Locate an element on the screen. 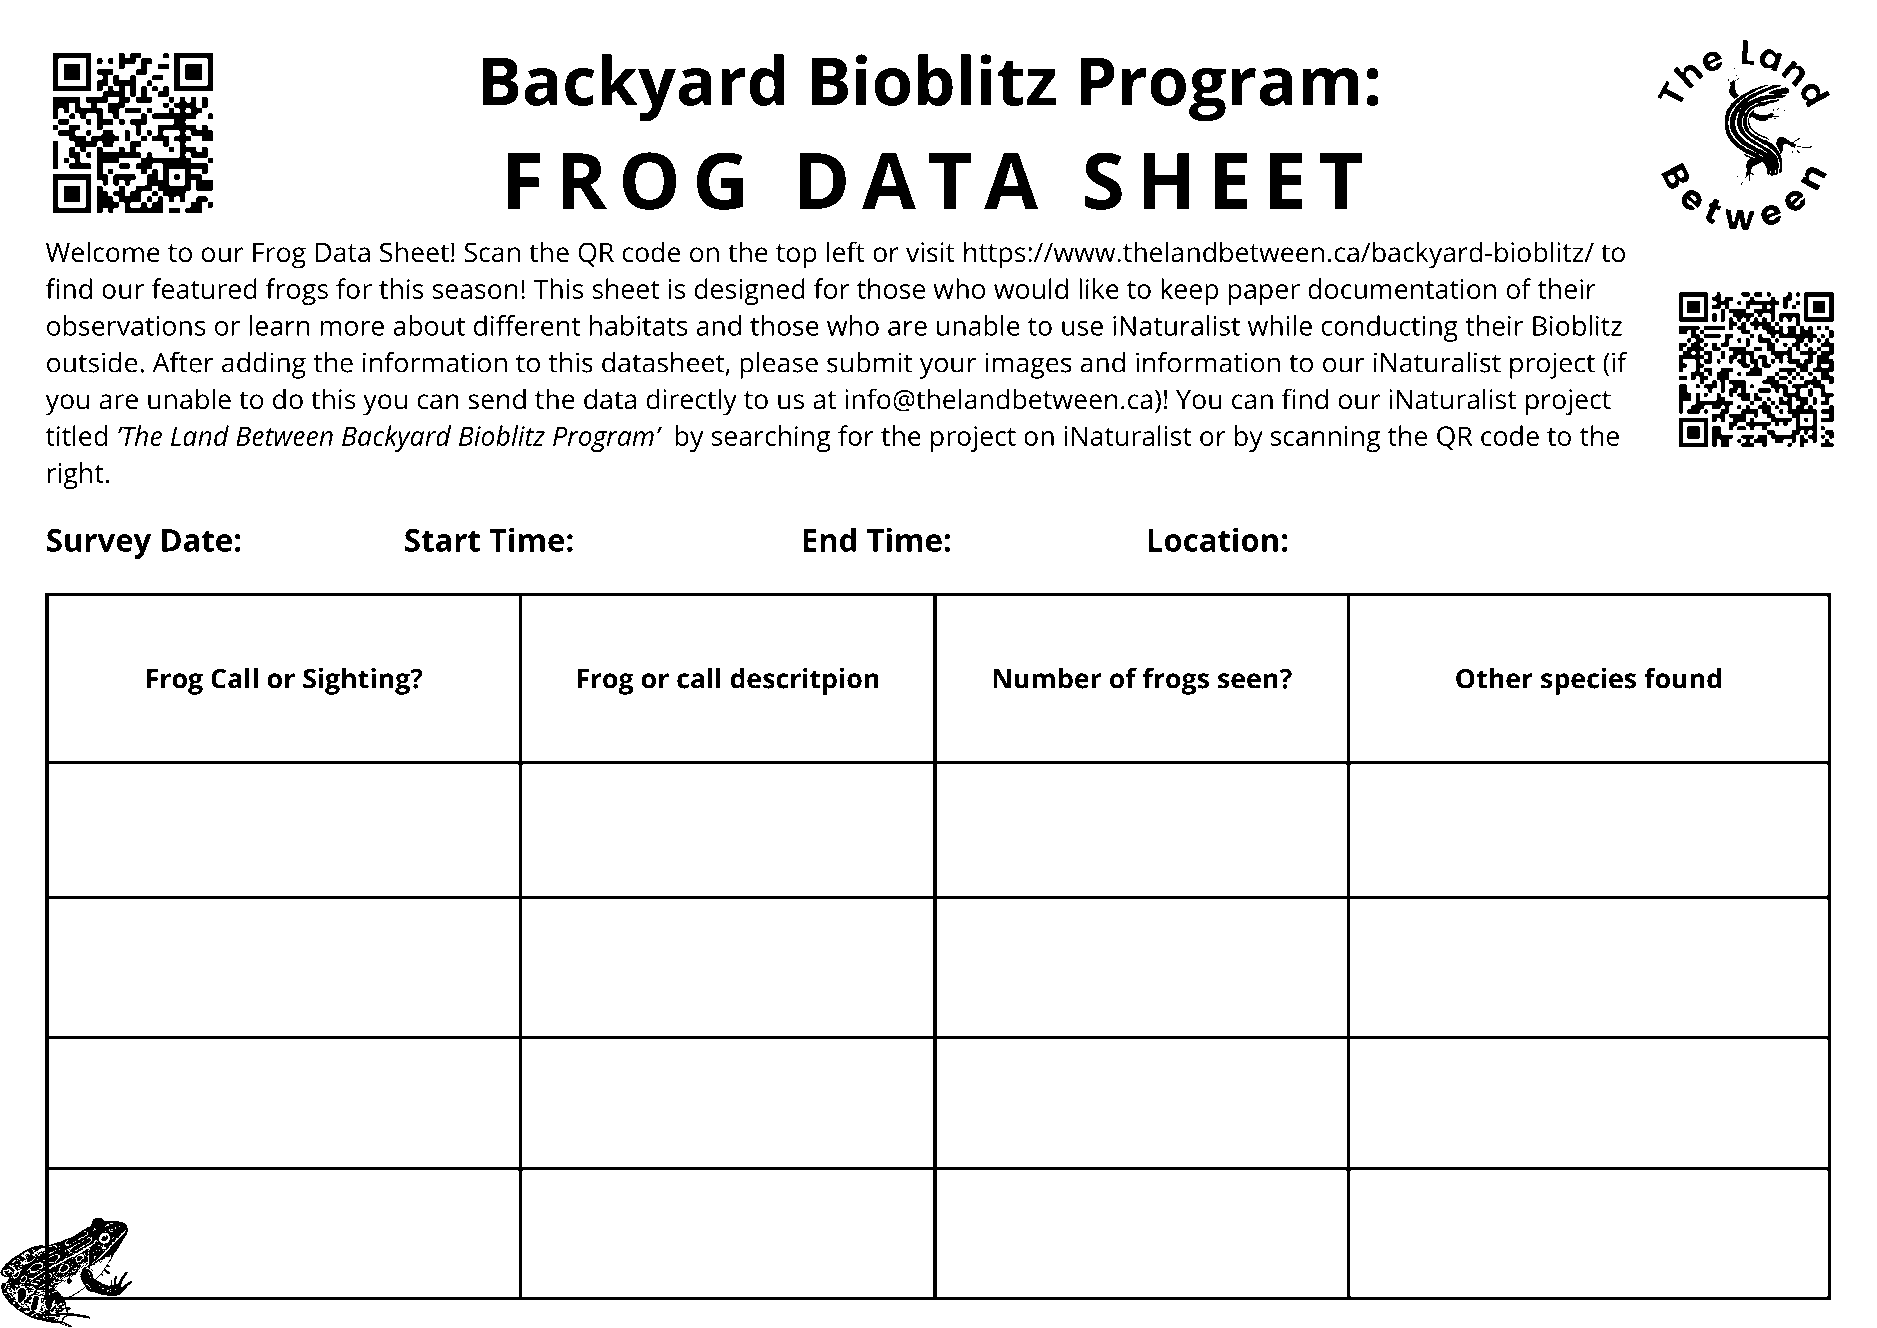 The height and width of the screenshot is (1328, 1877). left is located at coordinates (846, 252).
